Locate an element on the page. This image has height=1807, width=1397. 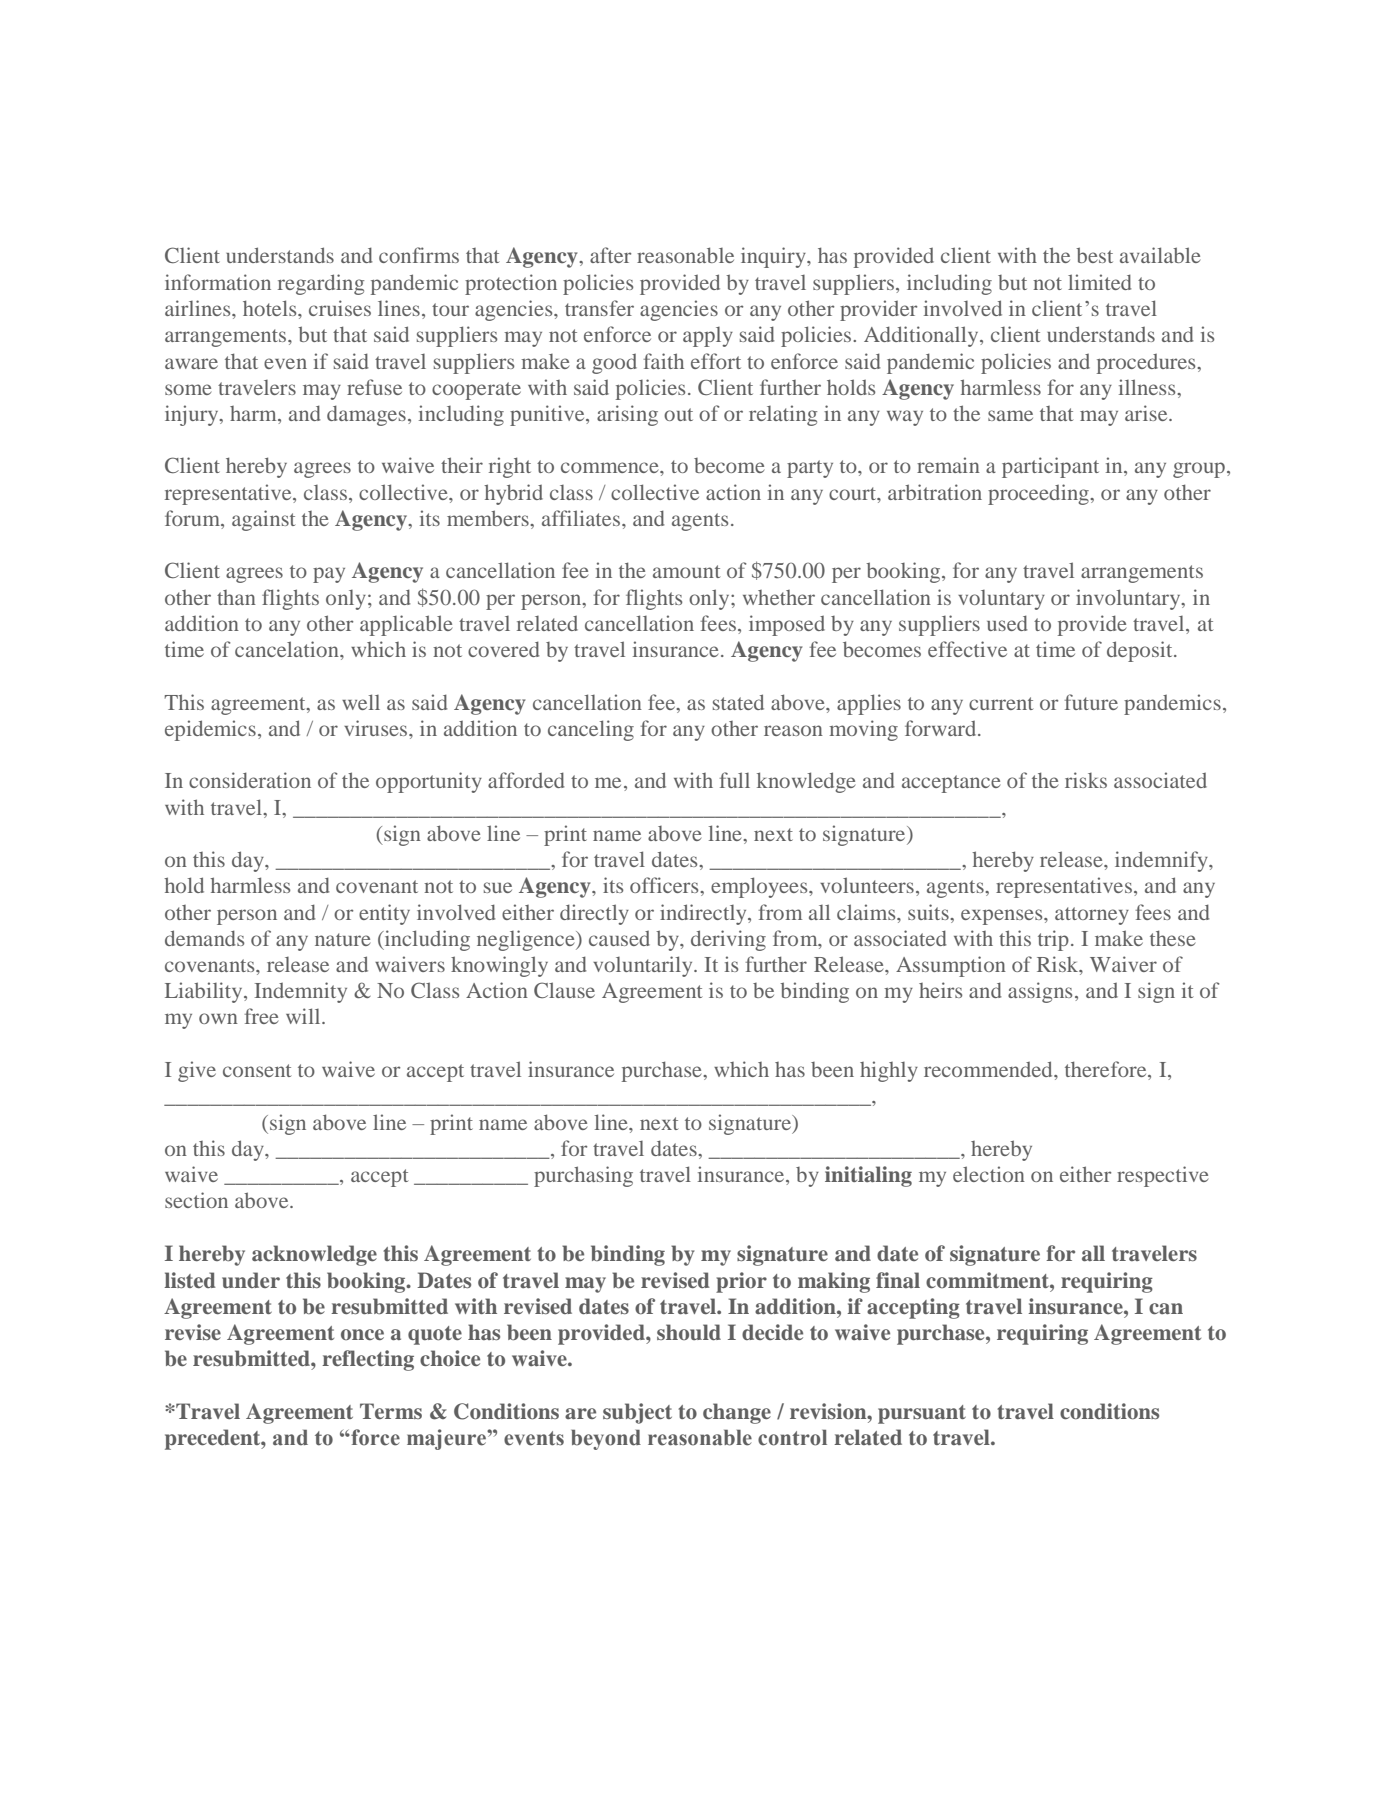
voluntarily is located at coordinates (644, 966).
